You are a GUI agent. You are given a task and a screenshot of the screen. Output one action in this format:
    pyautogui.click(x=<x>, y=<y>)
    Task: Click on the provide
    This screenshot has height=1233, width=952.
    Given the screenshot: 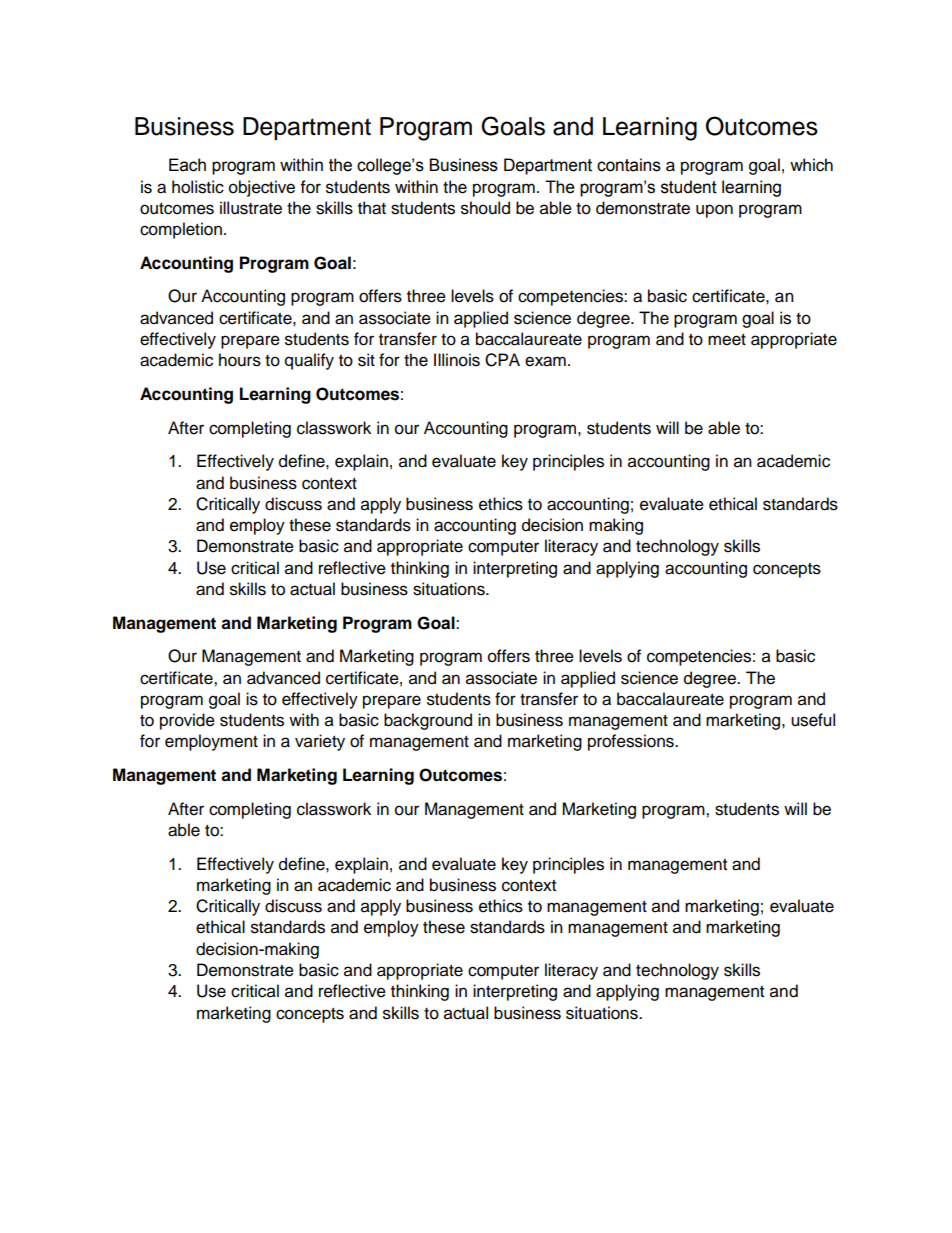 What is the action you would take?
    pyautogui.click(x=187, y=721)
